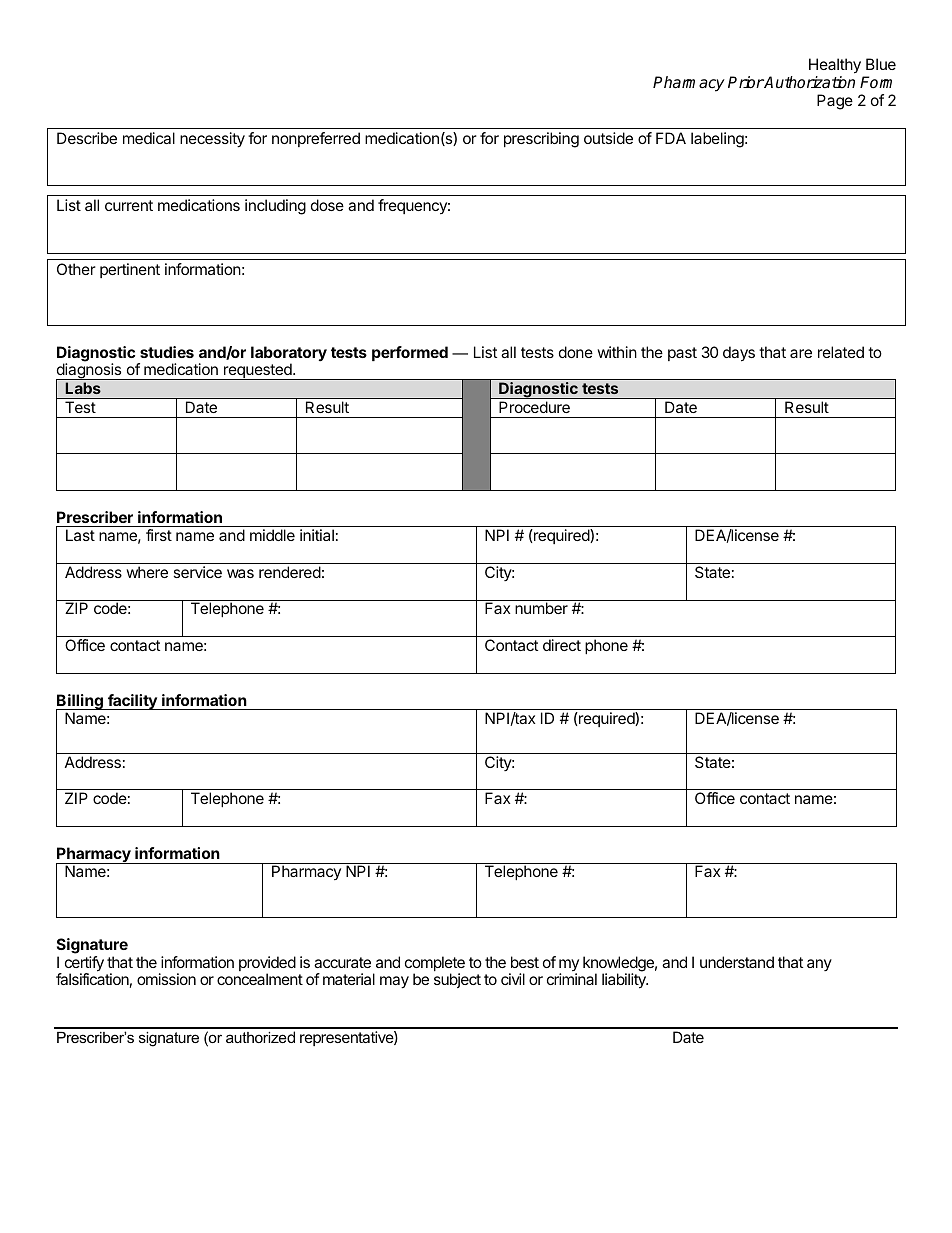 Image resolution: width=952 pixels, height=1233 pixels. What do you see at coordinates (159, 535) in the image?
I see `first` at bounding box center [159, 535].
